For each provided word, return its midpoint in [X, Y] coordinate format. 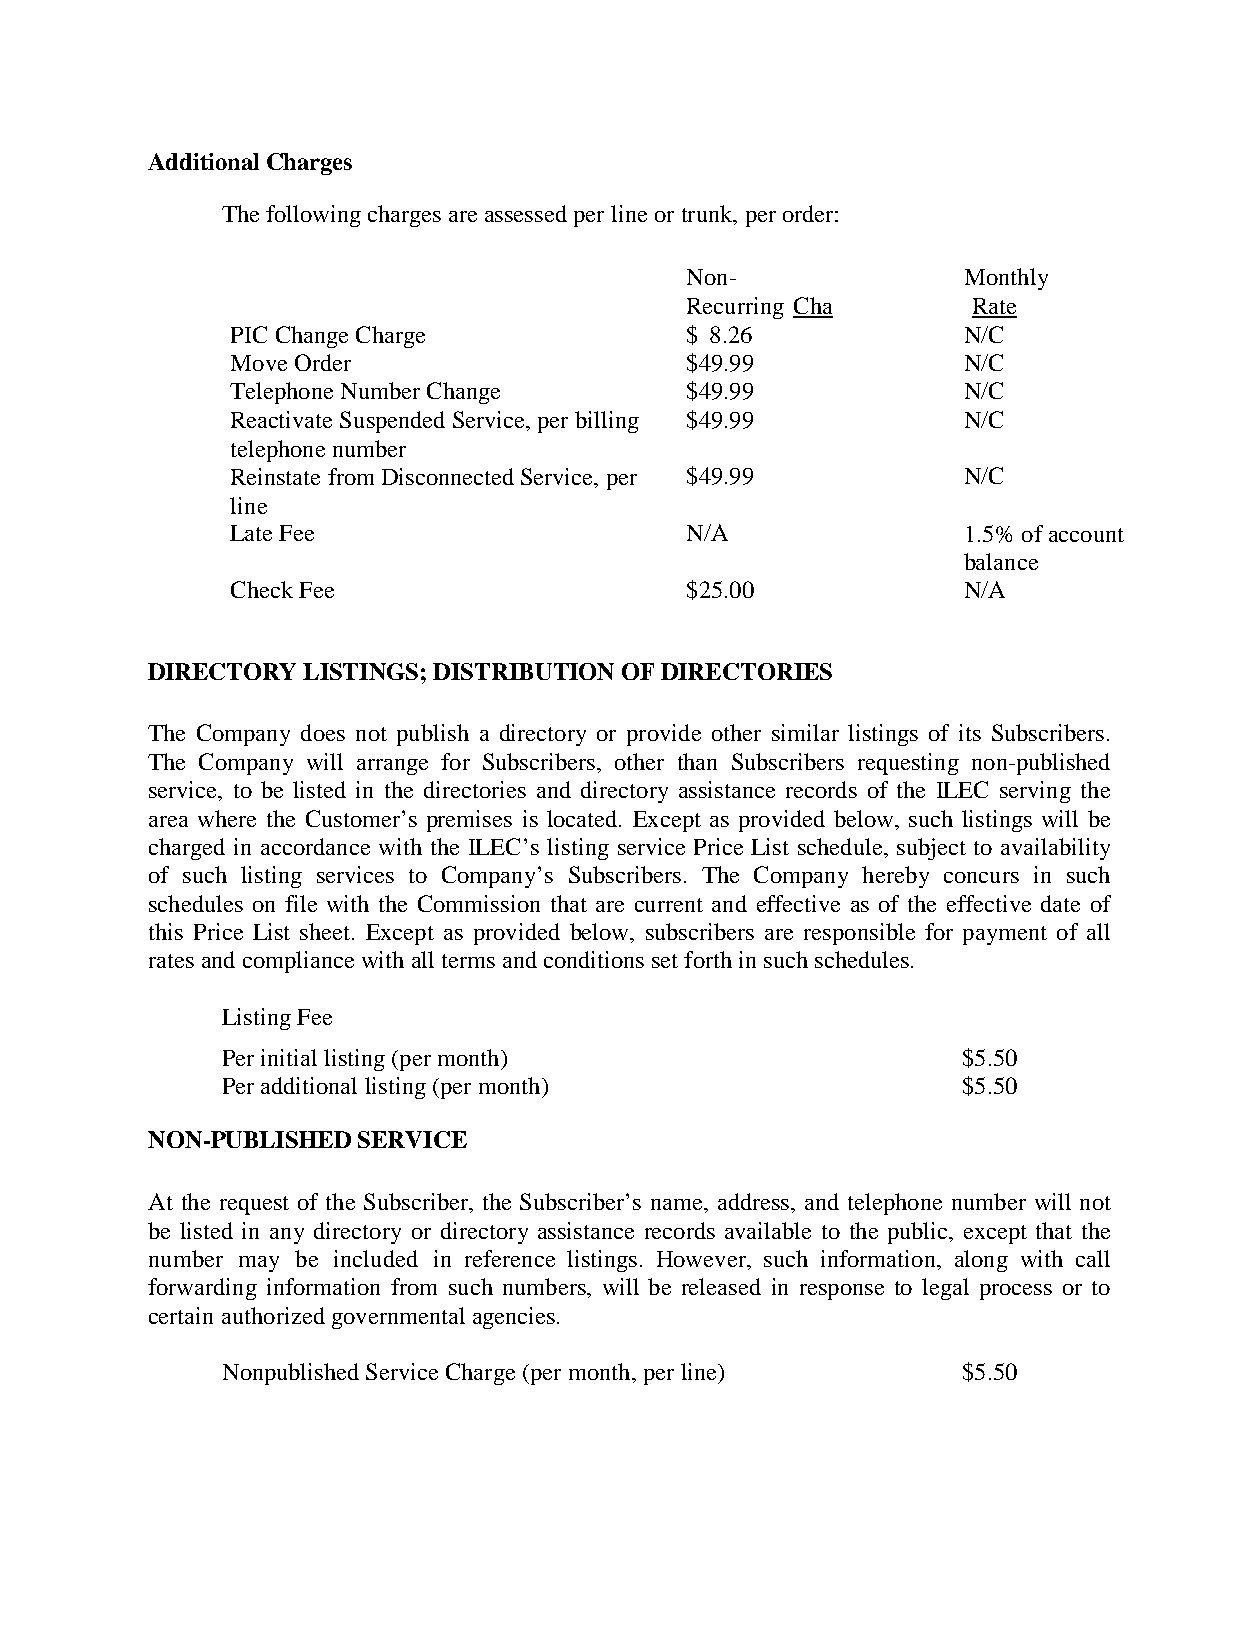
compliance [298, 962]
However [702, 1259]
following [313, 216]
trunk [708, 215]
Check [262, 589]
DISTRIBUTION [523, 671]
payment [1005, 935]
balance [1001, 561]
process [1016, 1292]
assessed [526, 213]
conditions [594, 959]
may [259, 1264]
